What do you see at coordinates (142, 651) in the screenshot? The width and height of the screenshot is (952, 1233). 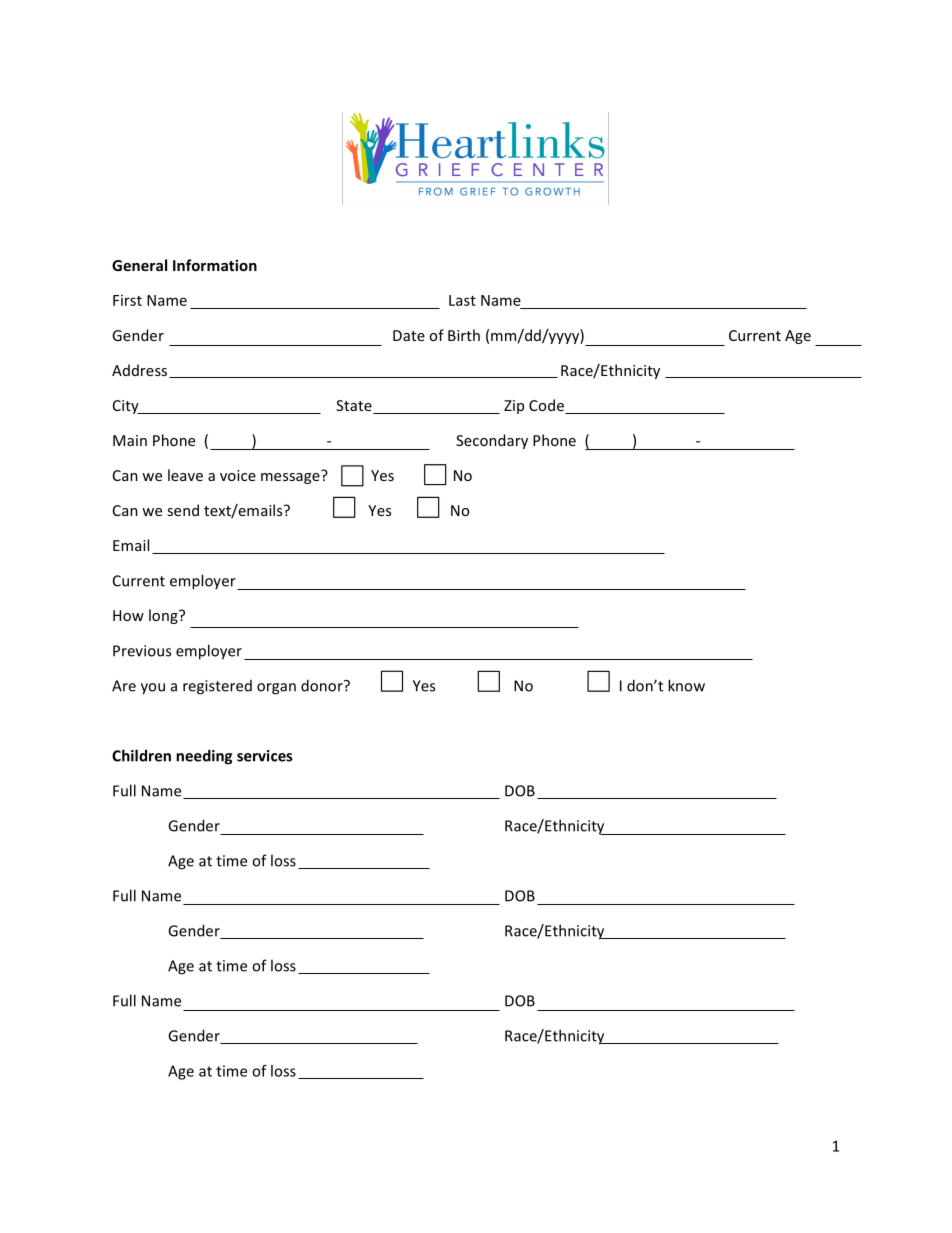 I see `Previous` at bounding box center [142, 651].
